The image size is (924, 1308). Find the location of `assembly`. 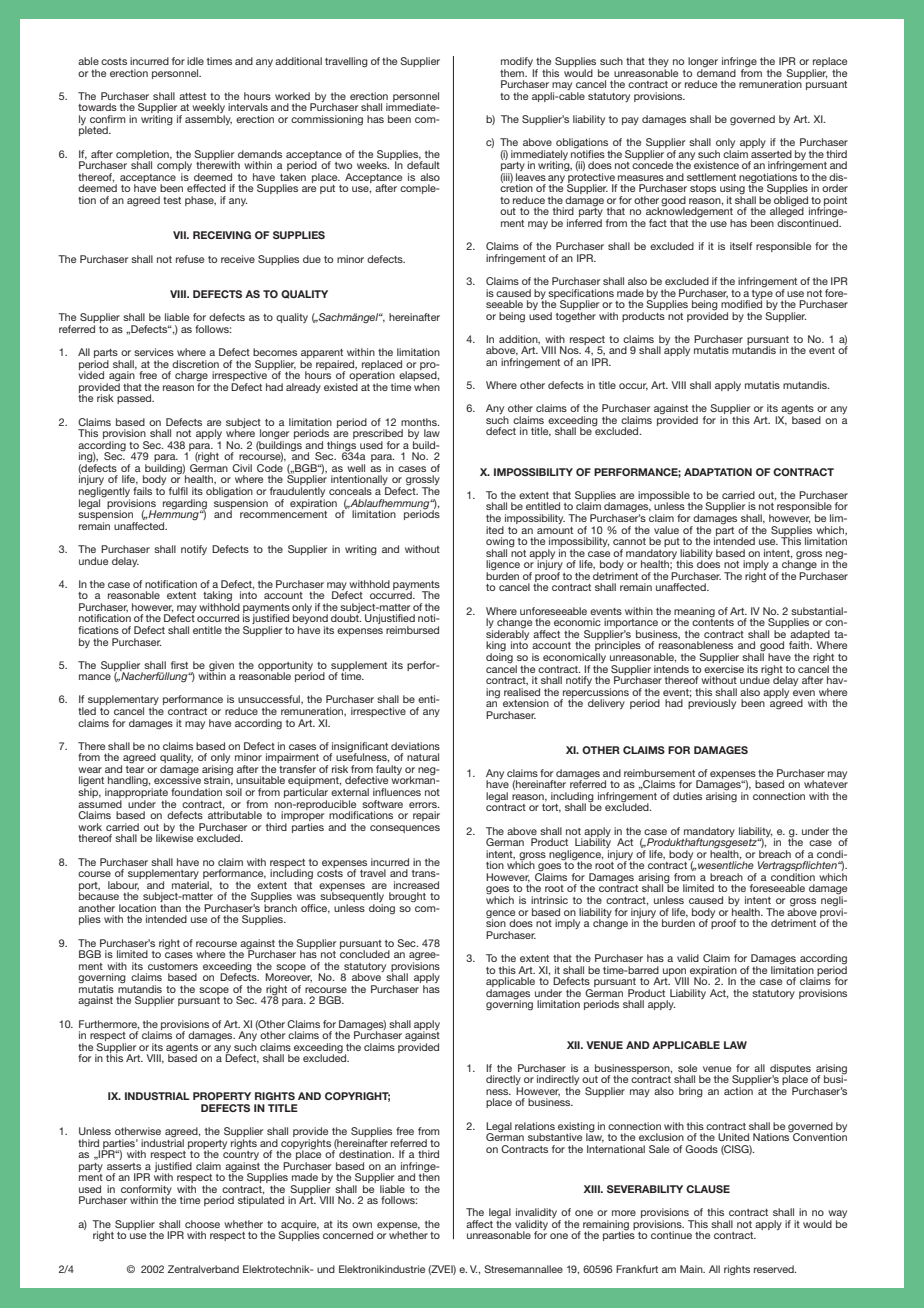

assembly is located at coordinates (208, 120).
